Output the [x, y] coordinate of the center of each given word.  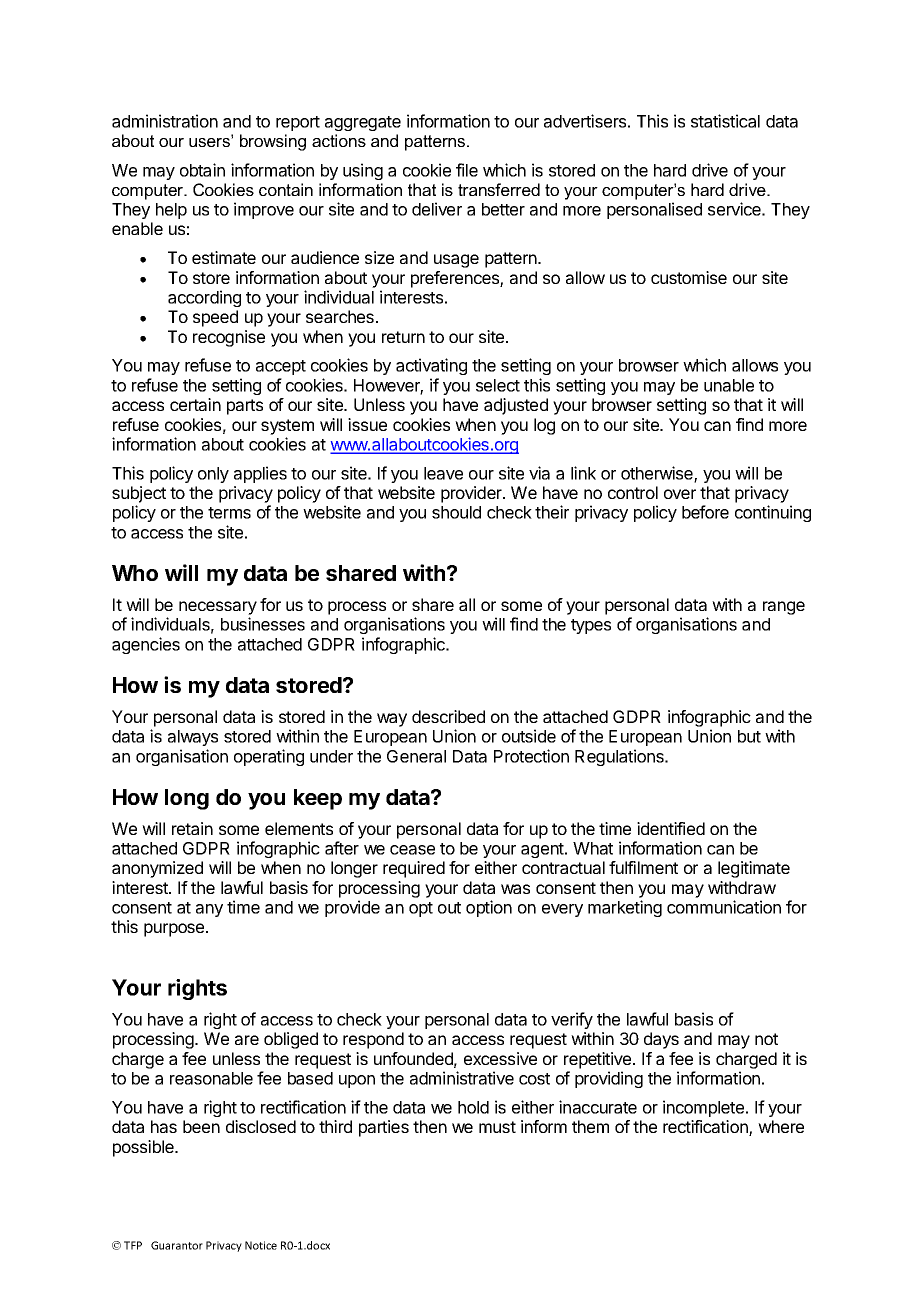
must [497, 1127]
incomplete [705, 1108]
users [210, 141]
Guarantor [177, 1245]
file [467, 170]
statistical [725, 121]
